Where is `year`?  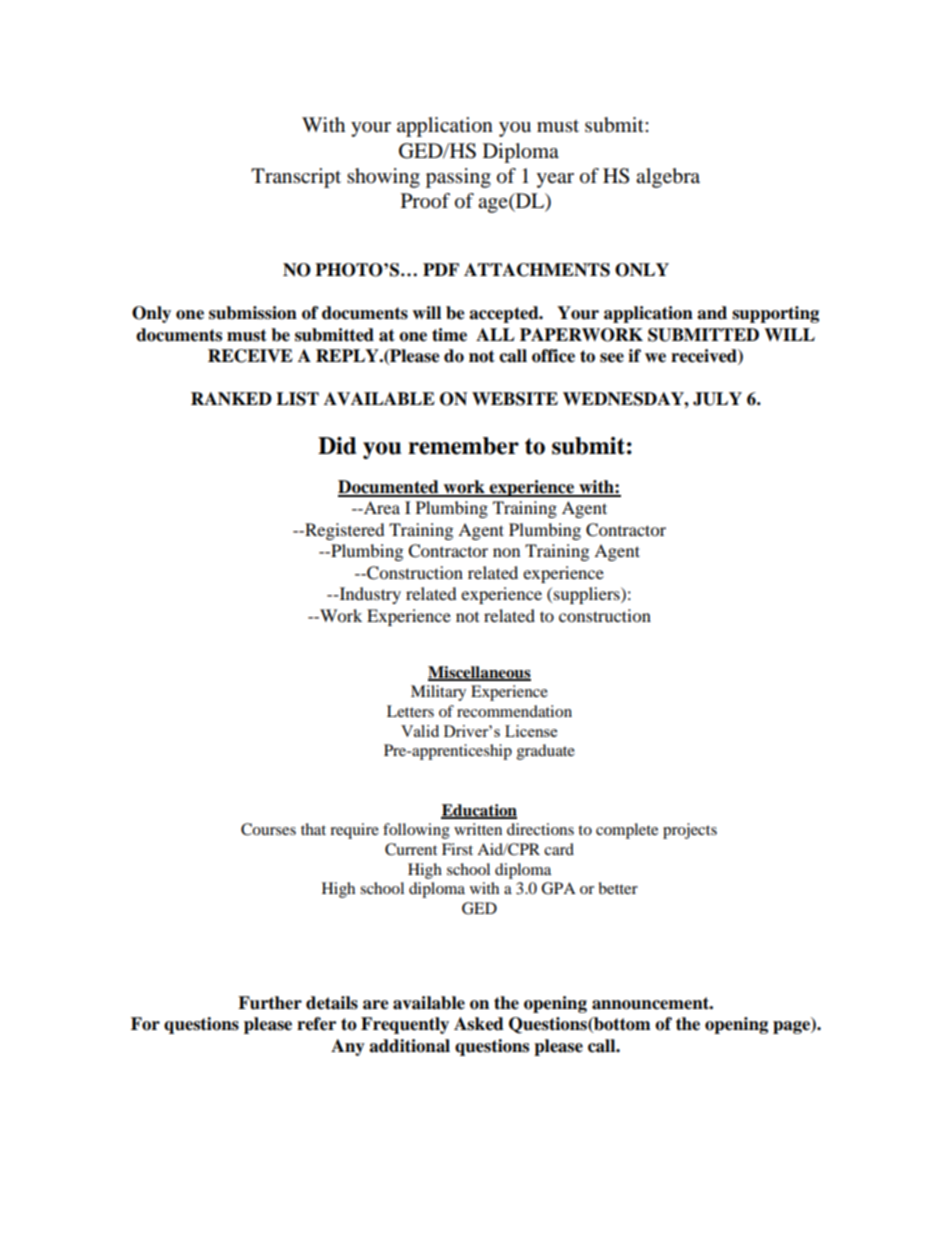
year is located at coordinates (555, 180).
